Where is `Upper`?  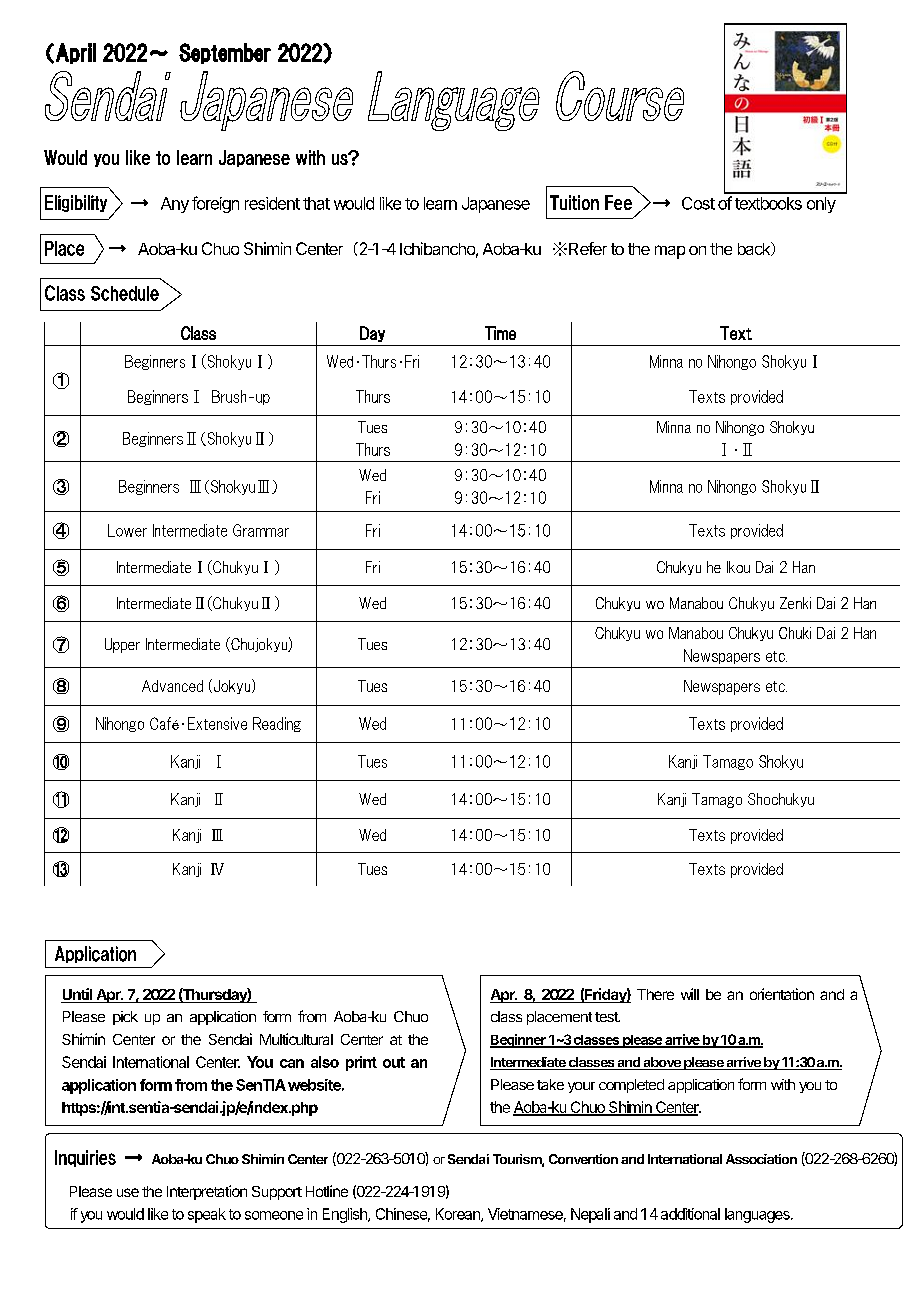
Upper is located at coordinates (122, 645).
